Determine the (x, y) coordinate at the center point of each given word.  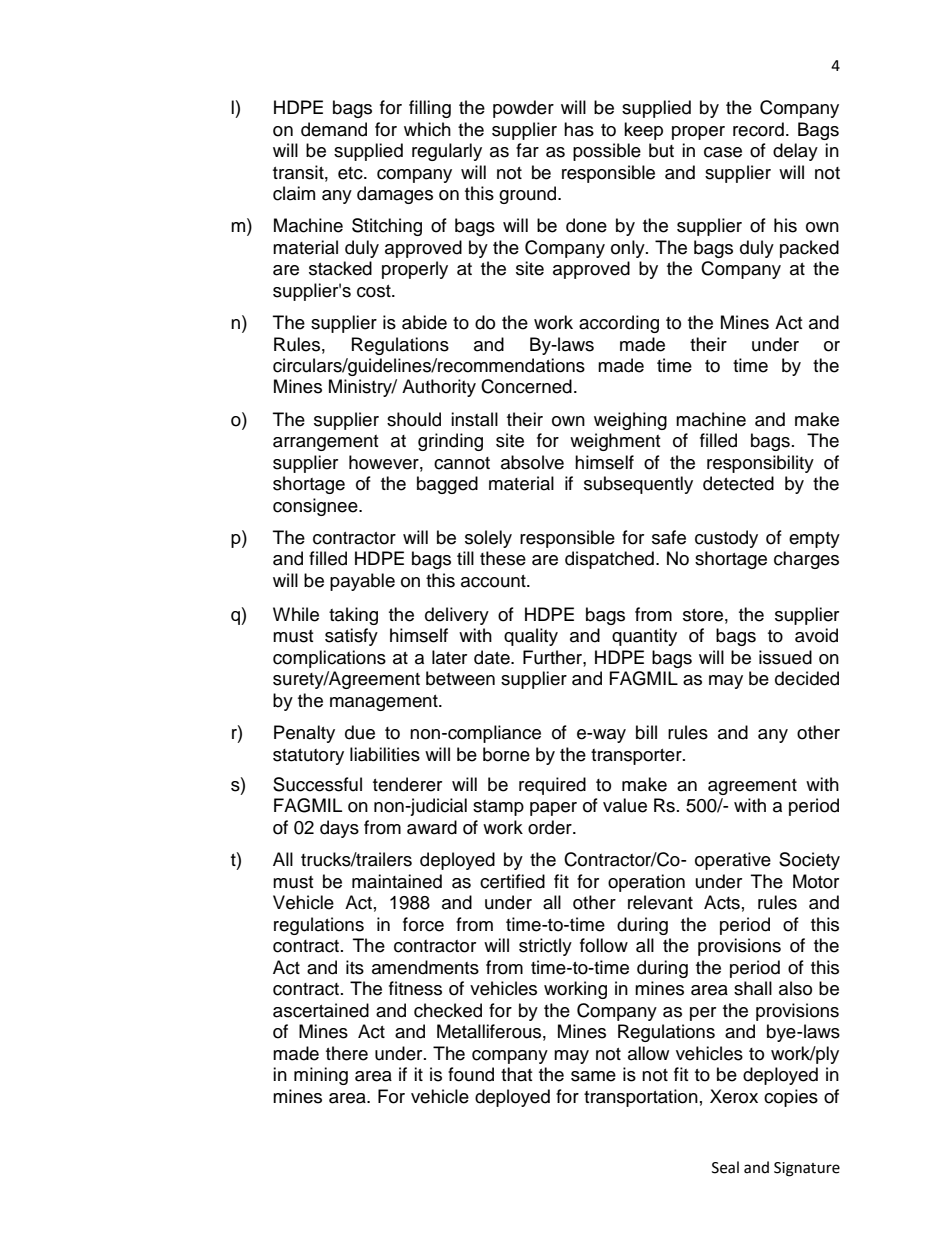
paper (553, 809)
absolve (532, 462)
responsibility (760, 464)
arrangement (325, 443)
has (579, 129)
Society (809, 861)
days (339, 829)
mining (321, 1076)
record (758, 129)
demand (334, 129)
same (593, 1076)
